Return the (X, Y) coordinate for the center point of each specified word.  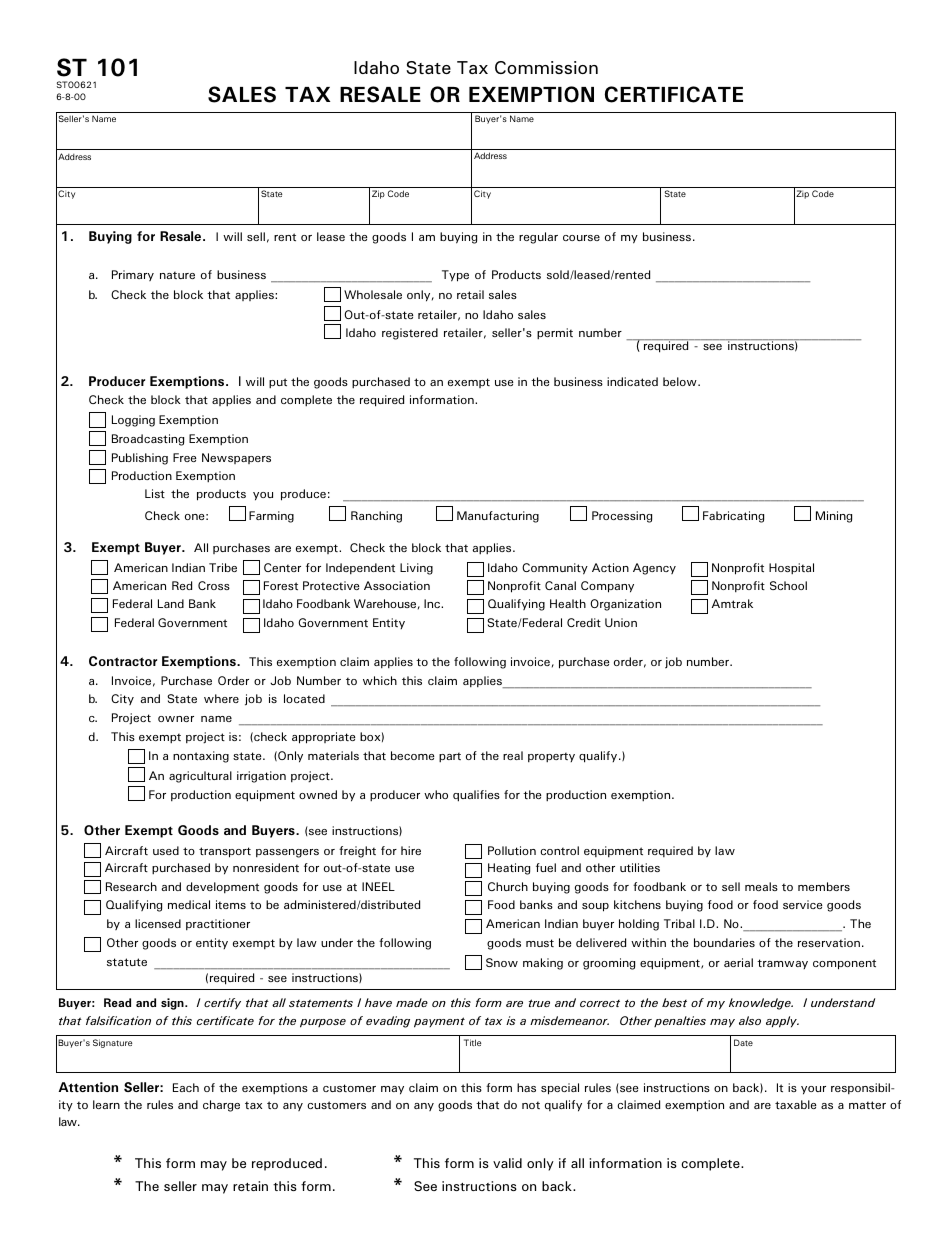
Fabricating (733, 517)
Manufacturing (498, 517)
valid (507, 1163)
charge (221, 1106)
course (581, 238)
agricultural (200, 777)
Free (184, 457)
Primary (133, 275)
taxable (795, 1104)
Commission (546, 67)
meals (761, 886)
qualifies (476, 796)
